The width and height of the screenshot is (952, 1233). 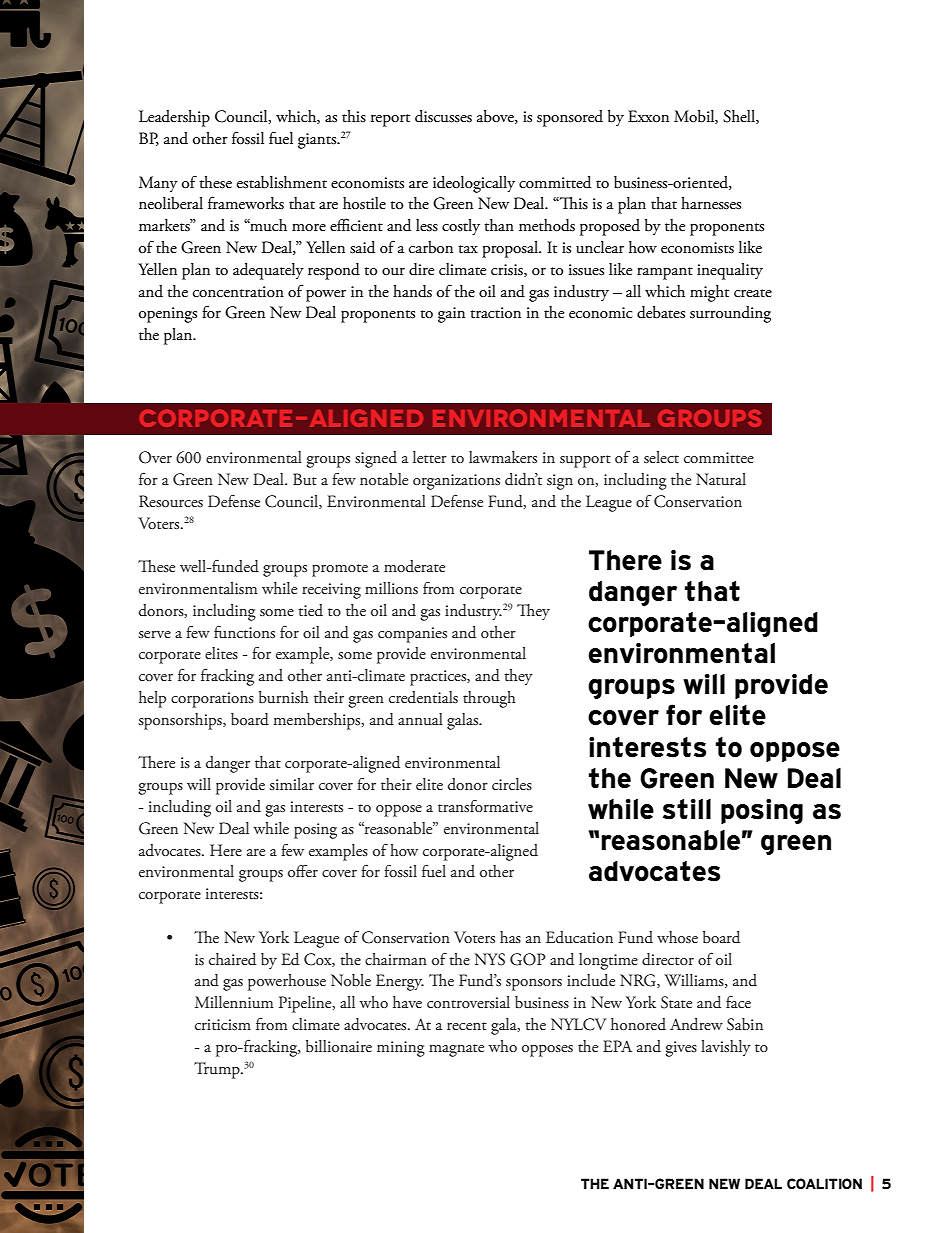 What do you see at coordinates (687, 809) in the screenshot?
I see `still` at bounding box center [687, 809].
